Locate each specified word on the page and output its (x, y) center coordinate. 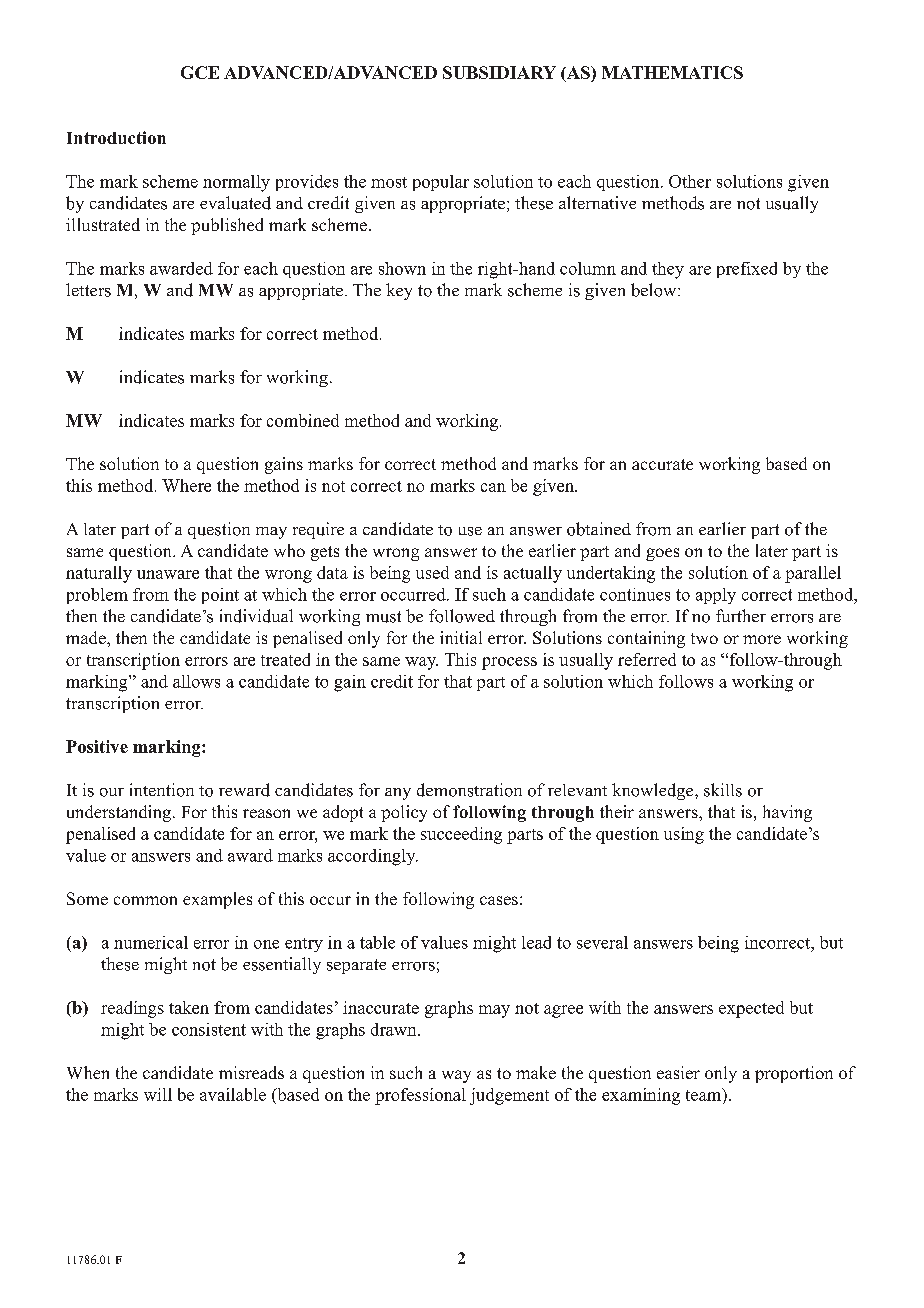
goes (662, 554)
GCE (200, 72)
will (158, 1094)
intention (162, 790)
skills (723, 790)
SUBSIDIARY (499, 72)
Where (186, 485)
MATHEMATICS (672, 72)
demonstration (469, 790)
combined (303, 420)
